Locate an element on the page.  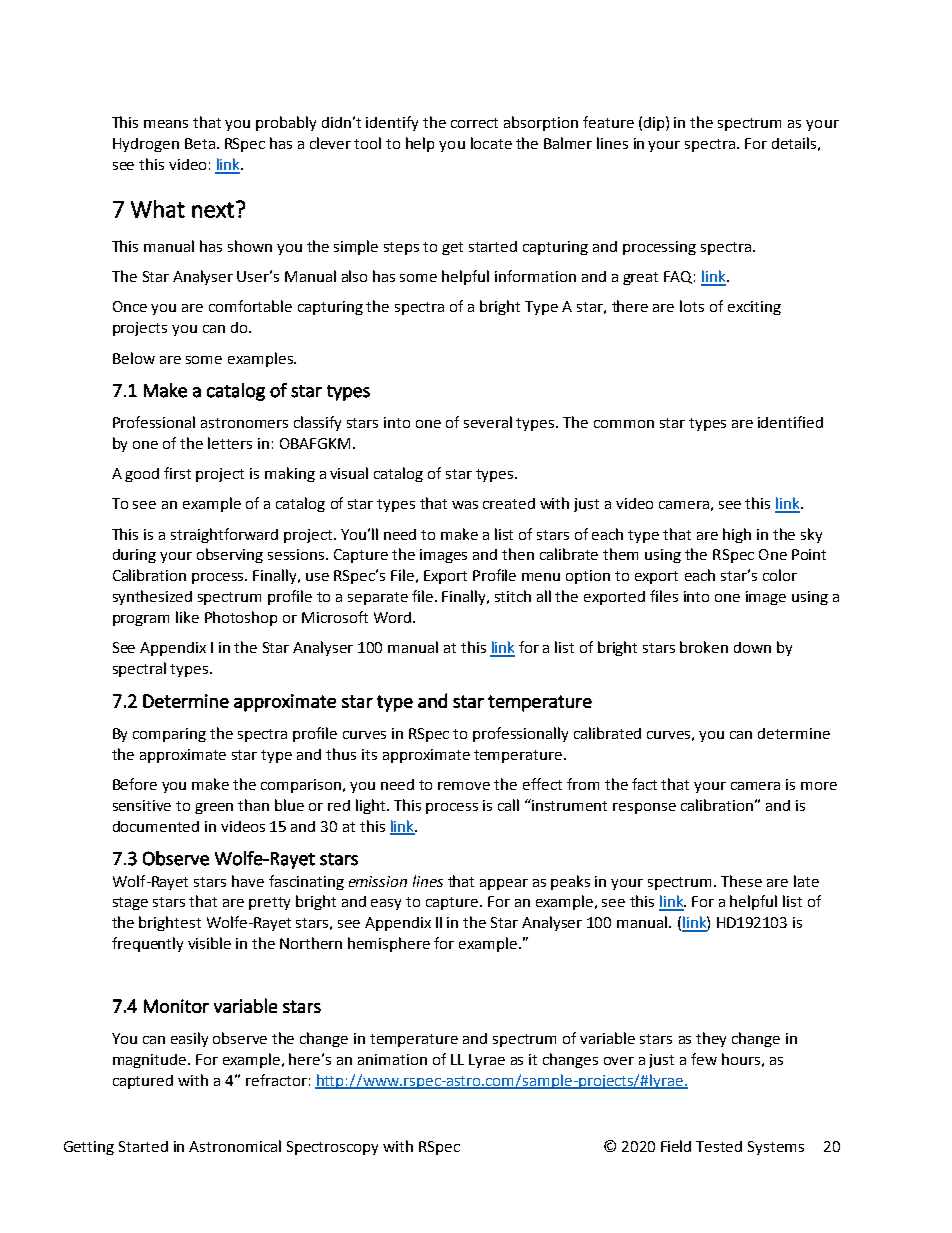
locate is located at coordinates (491, 143).
